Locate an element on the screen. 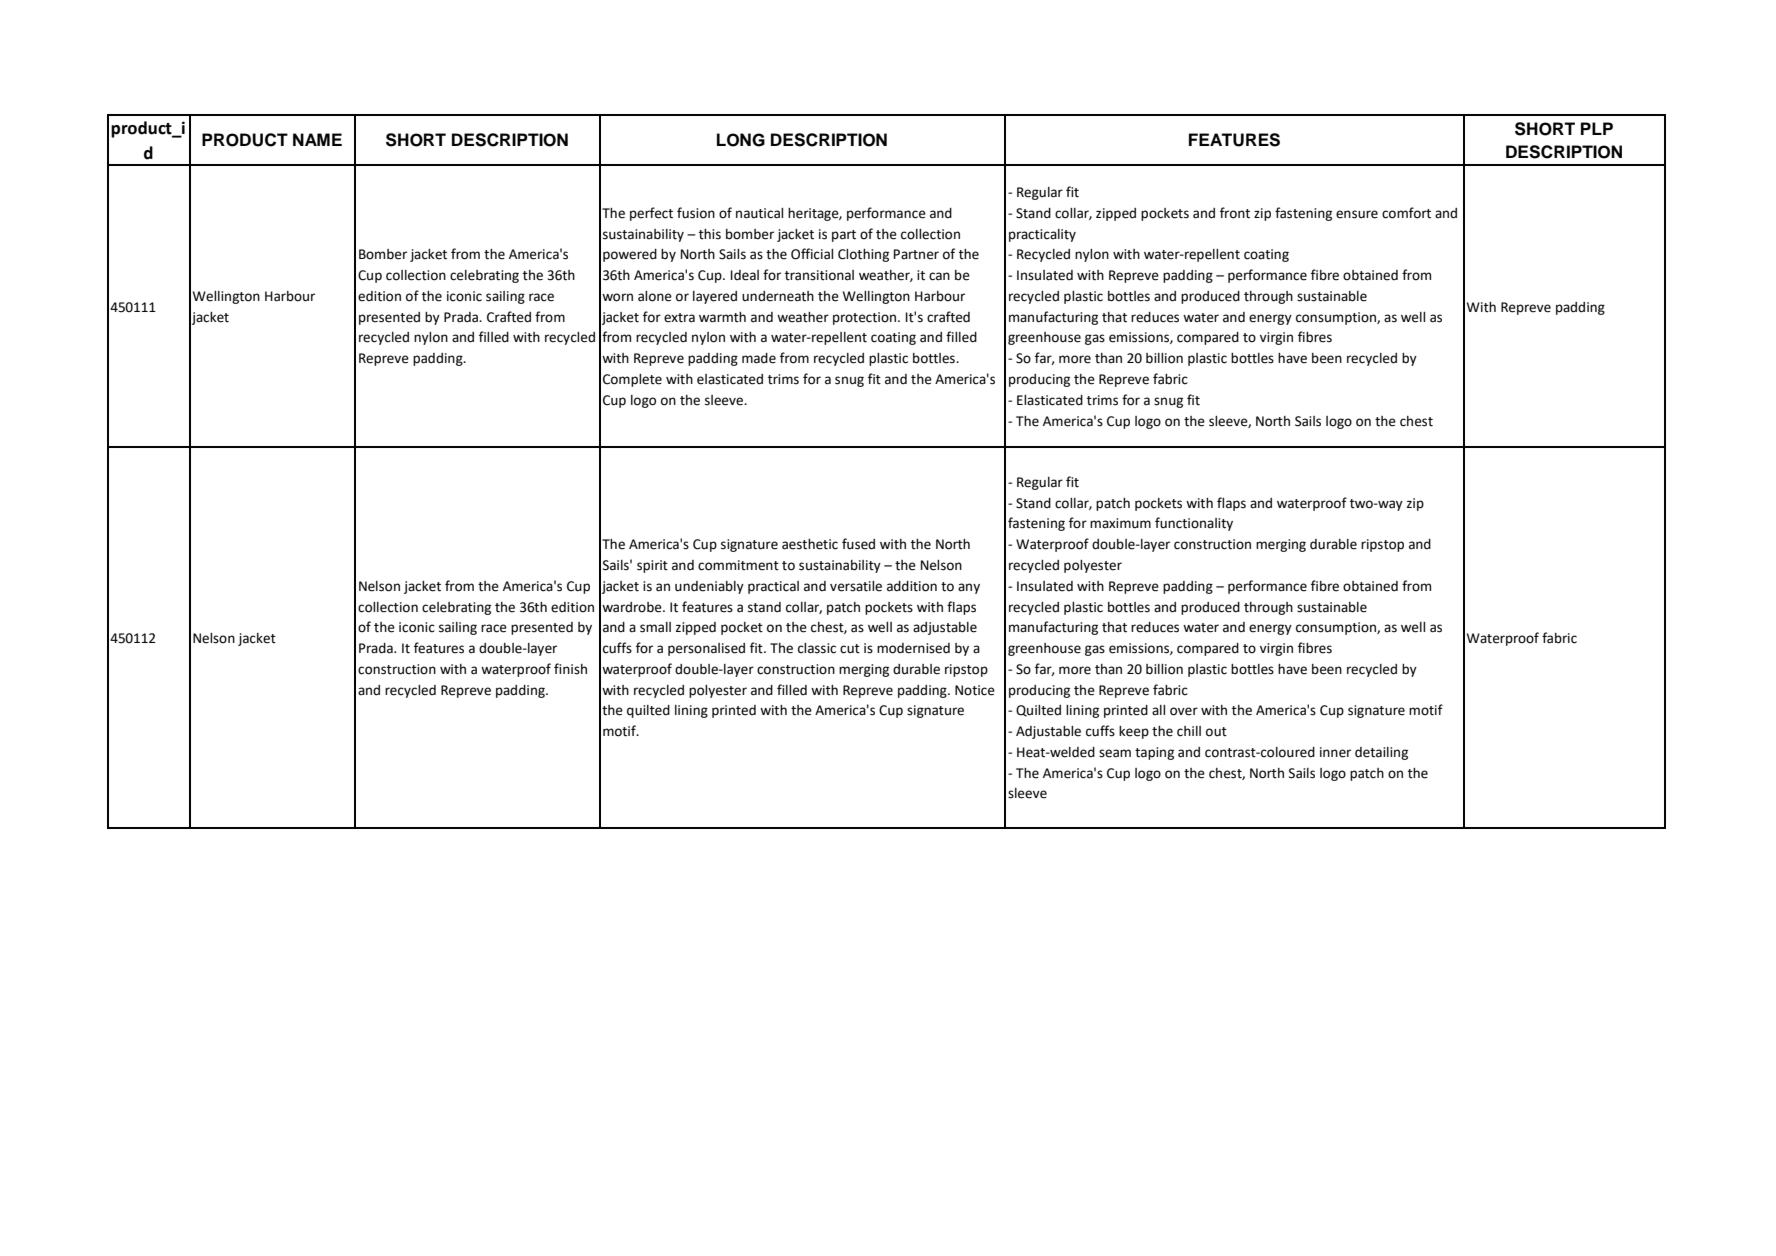 This screenshot has width=1776, height=1256. LONG is located at coordinates (741, 140).
